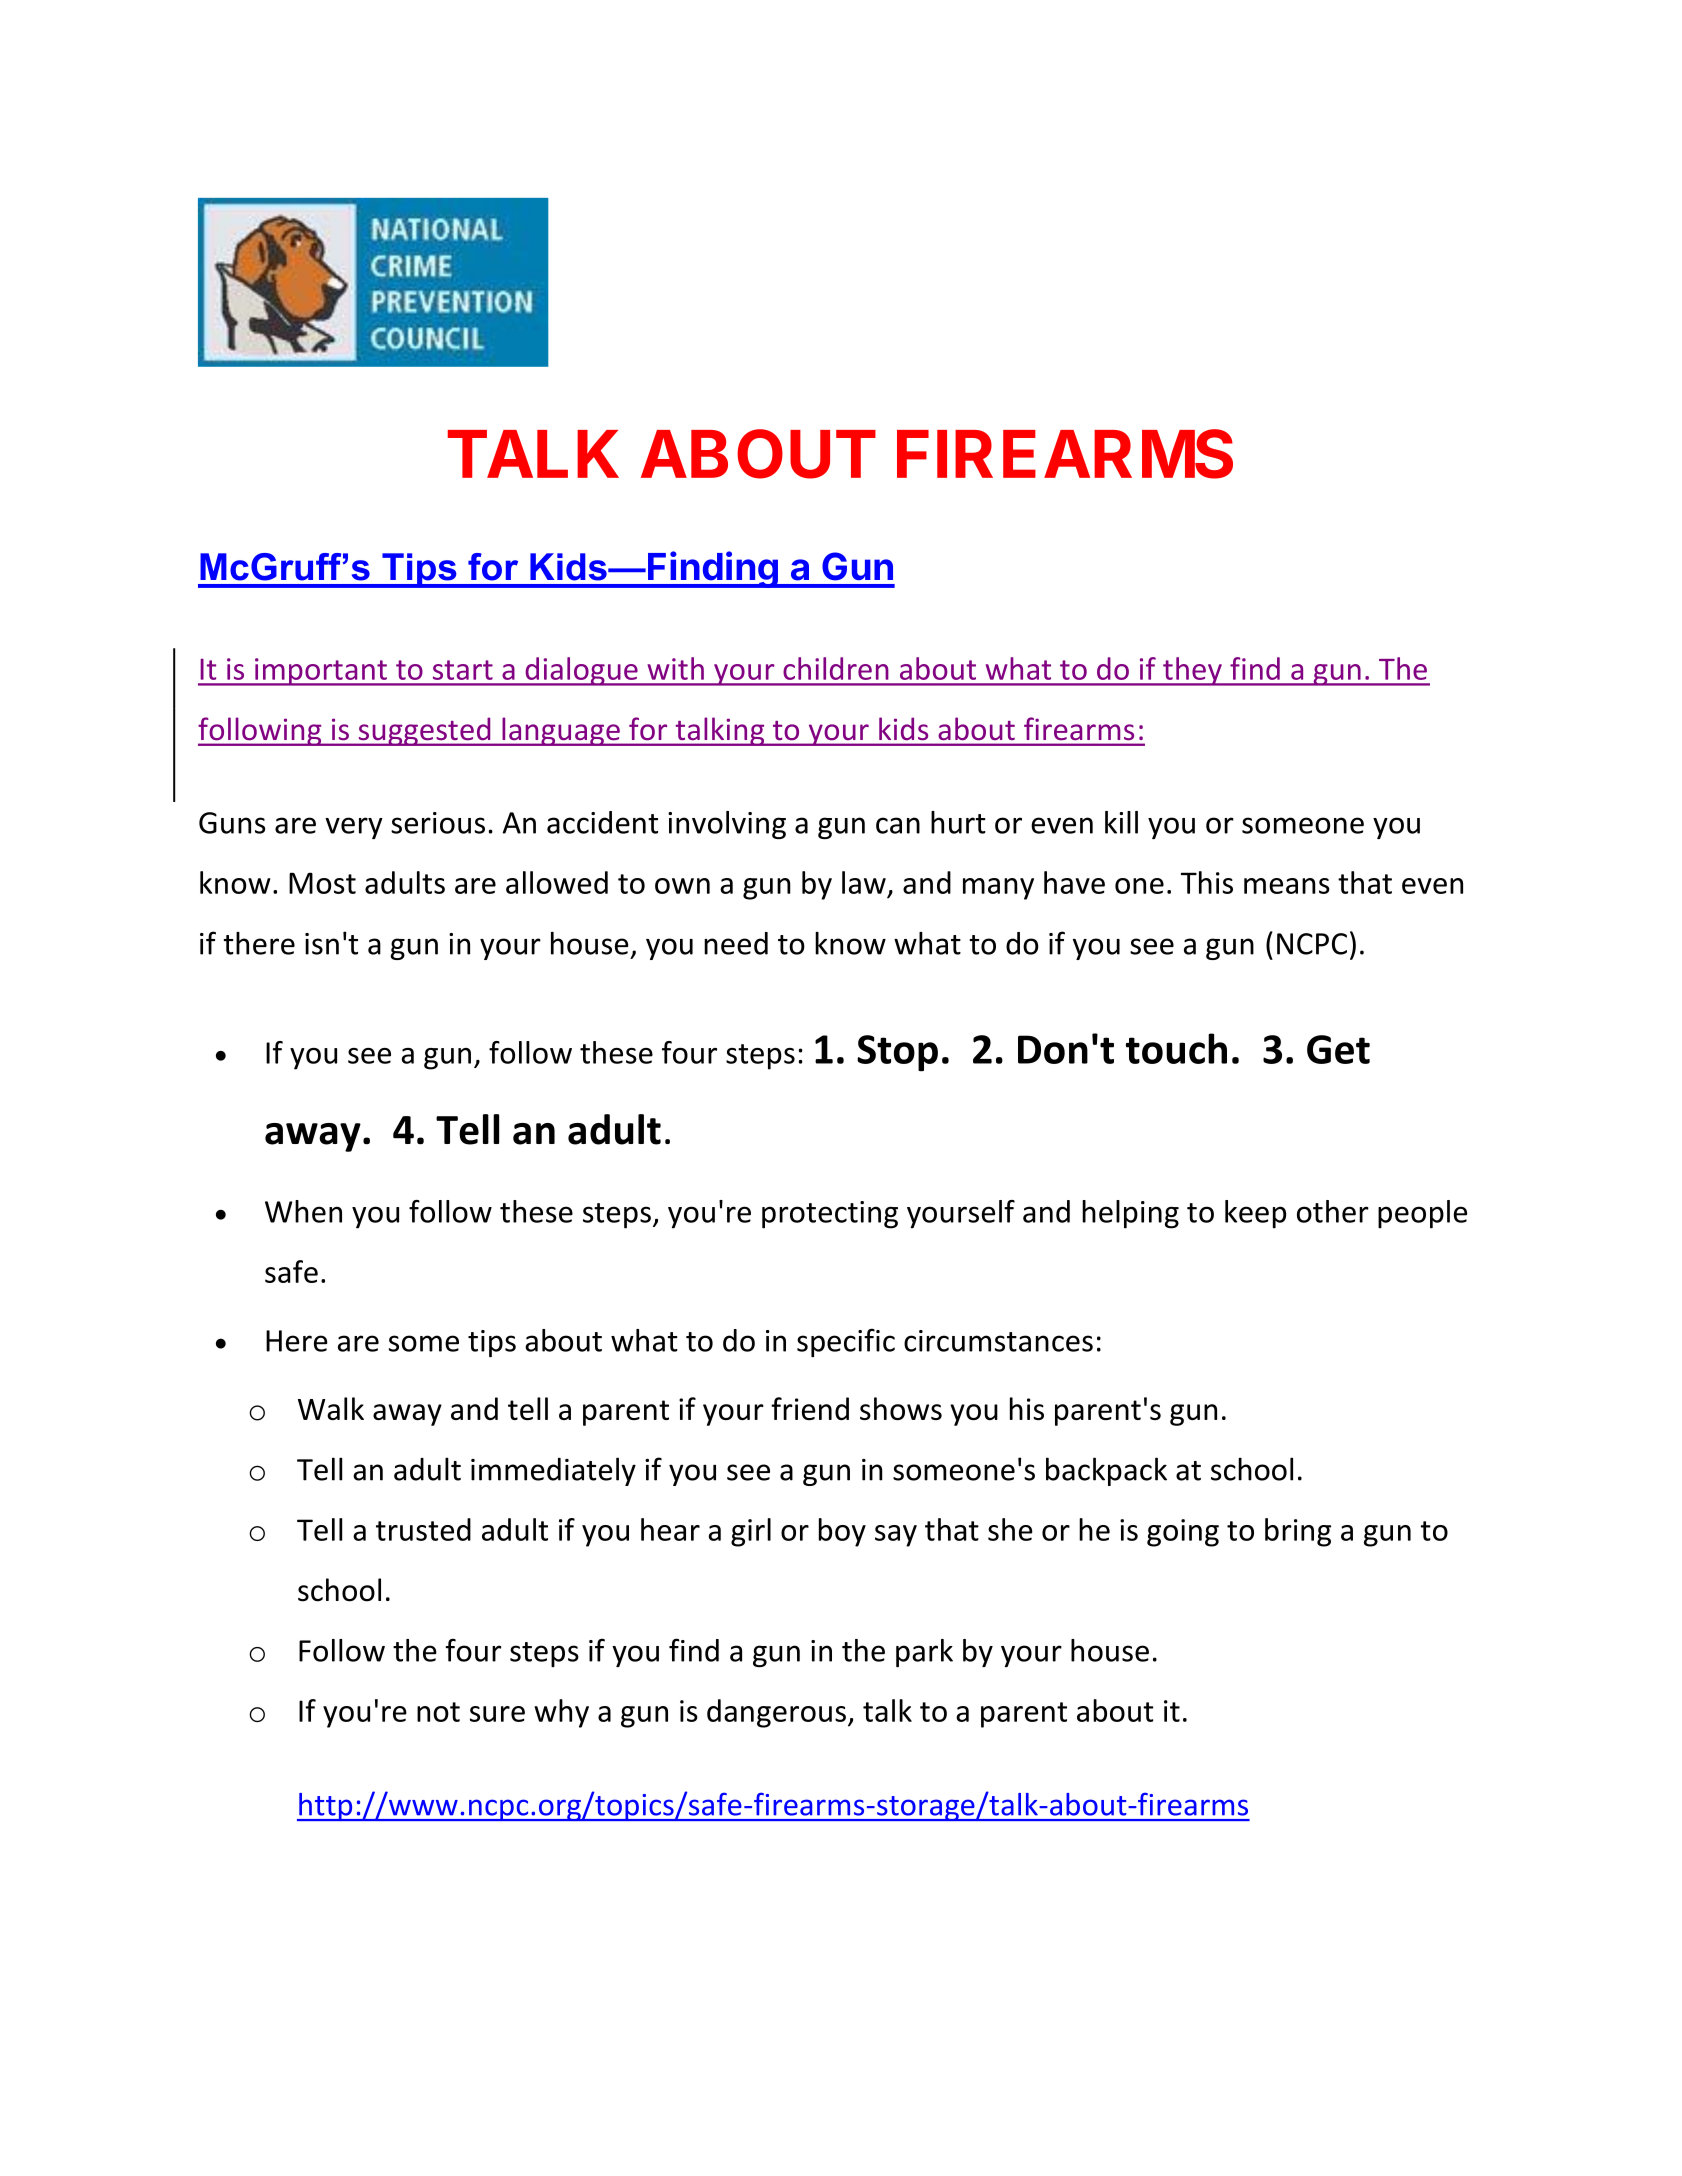 The image size is (1682, 2176). Describe the element at coordinates (836, 668) in the page. I see `children` at that location.
